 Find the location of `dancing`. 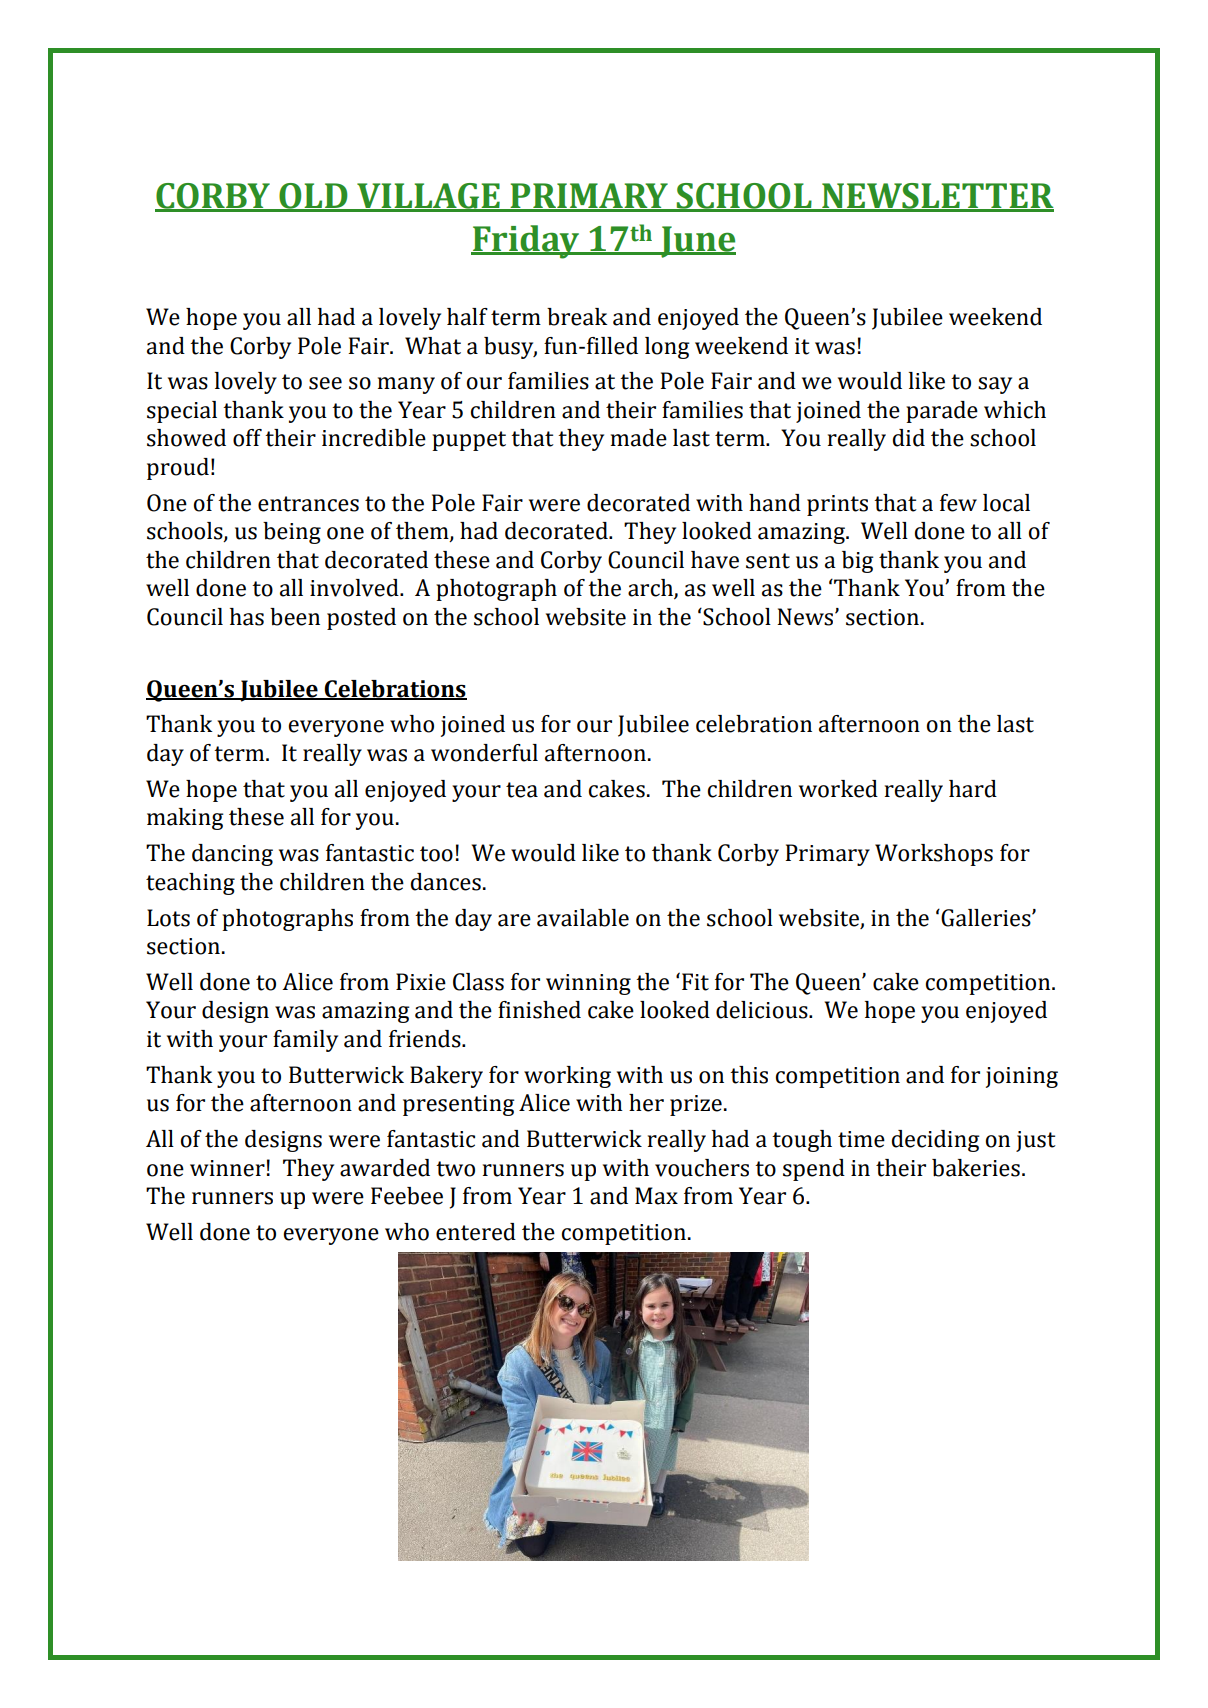

dancing is located at coordinates (232, 855).
